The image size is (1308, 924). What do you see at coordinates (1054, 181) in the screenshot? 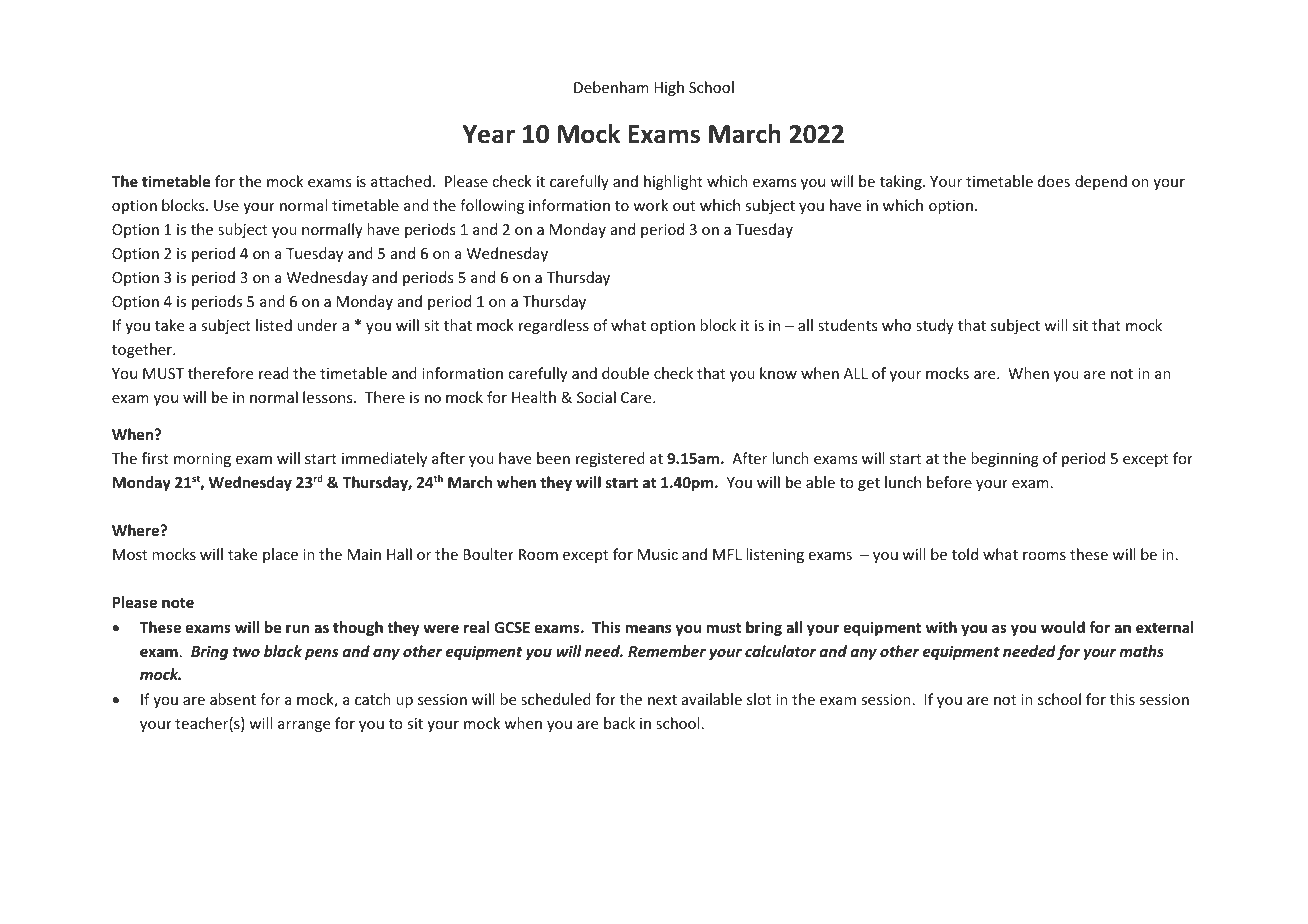
I see `does` at bounding box center [1054, 181].
